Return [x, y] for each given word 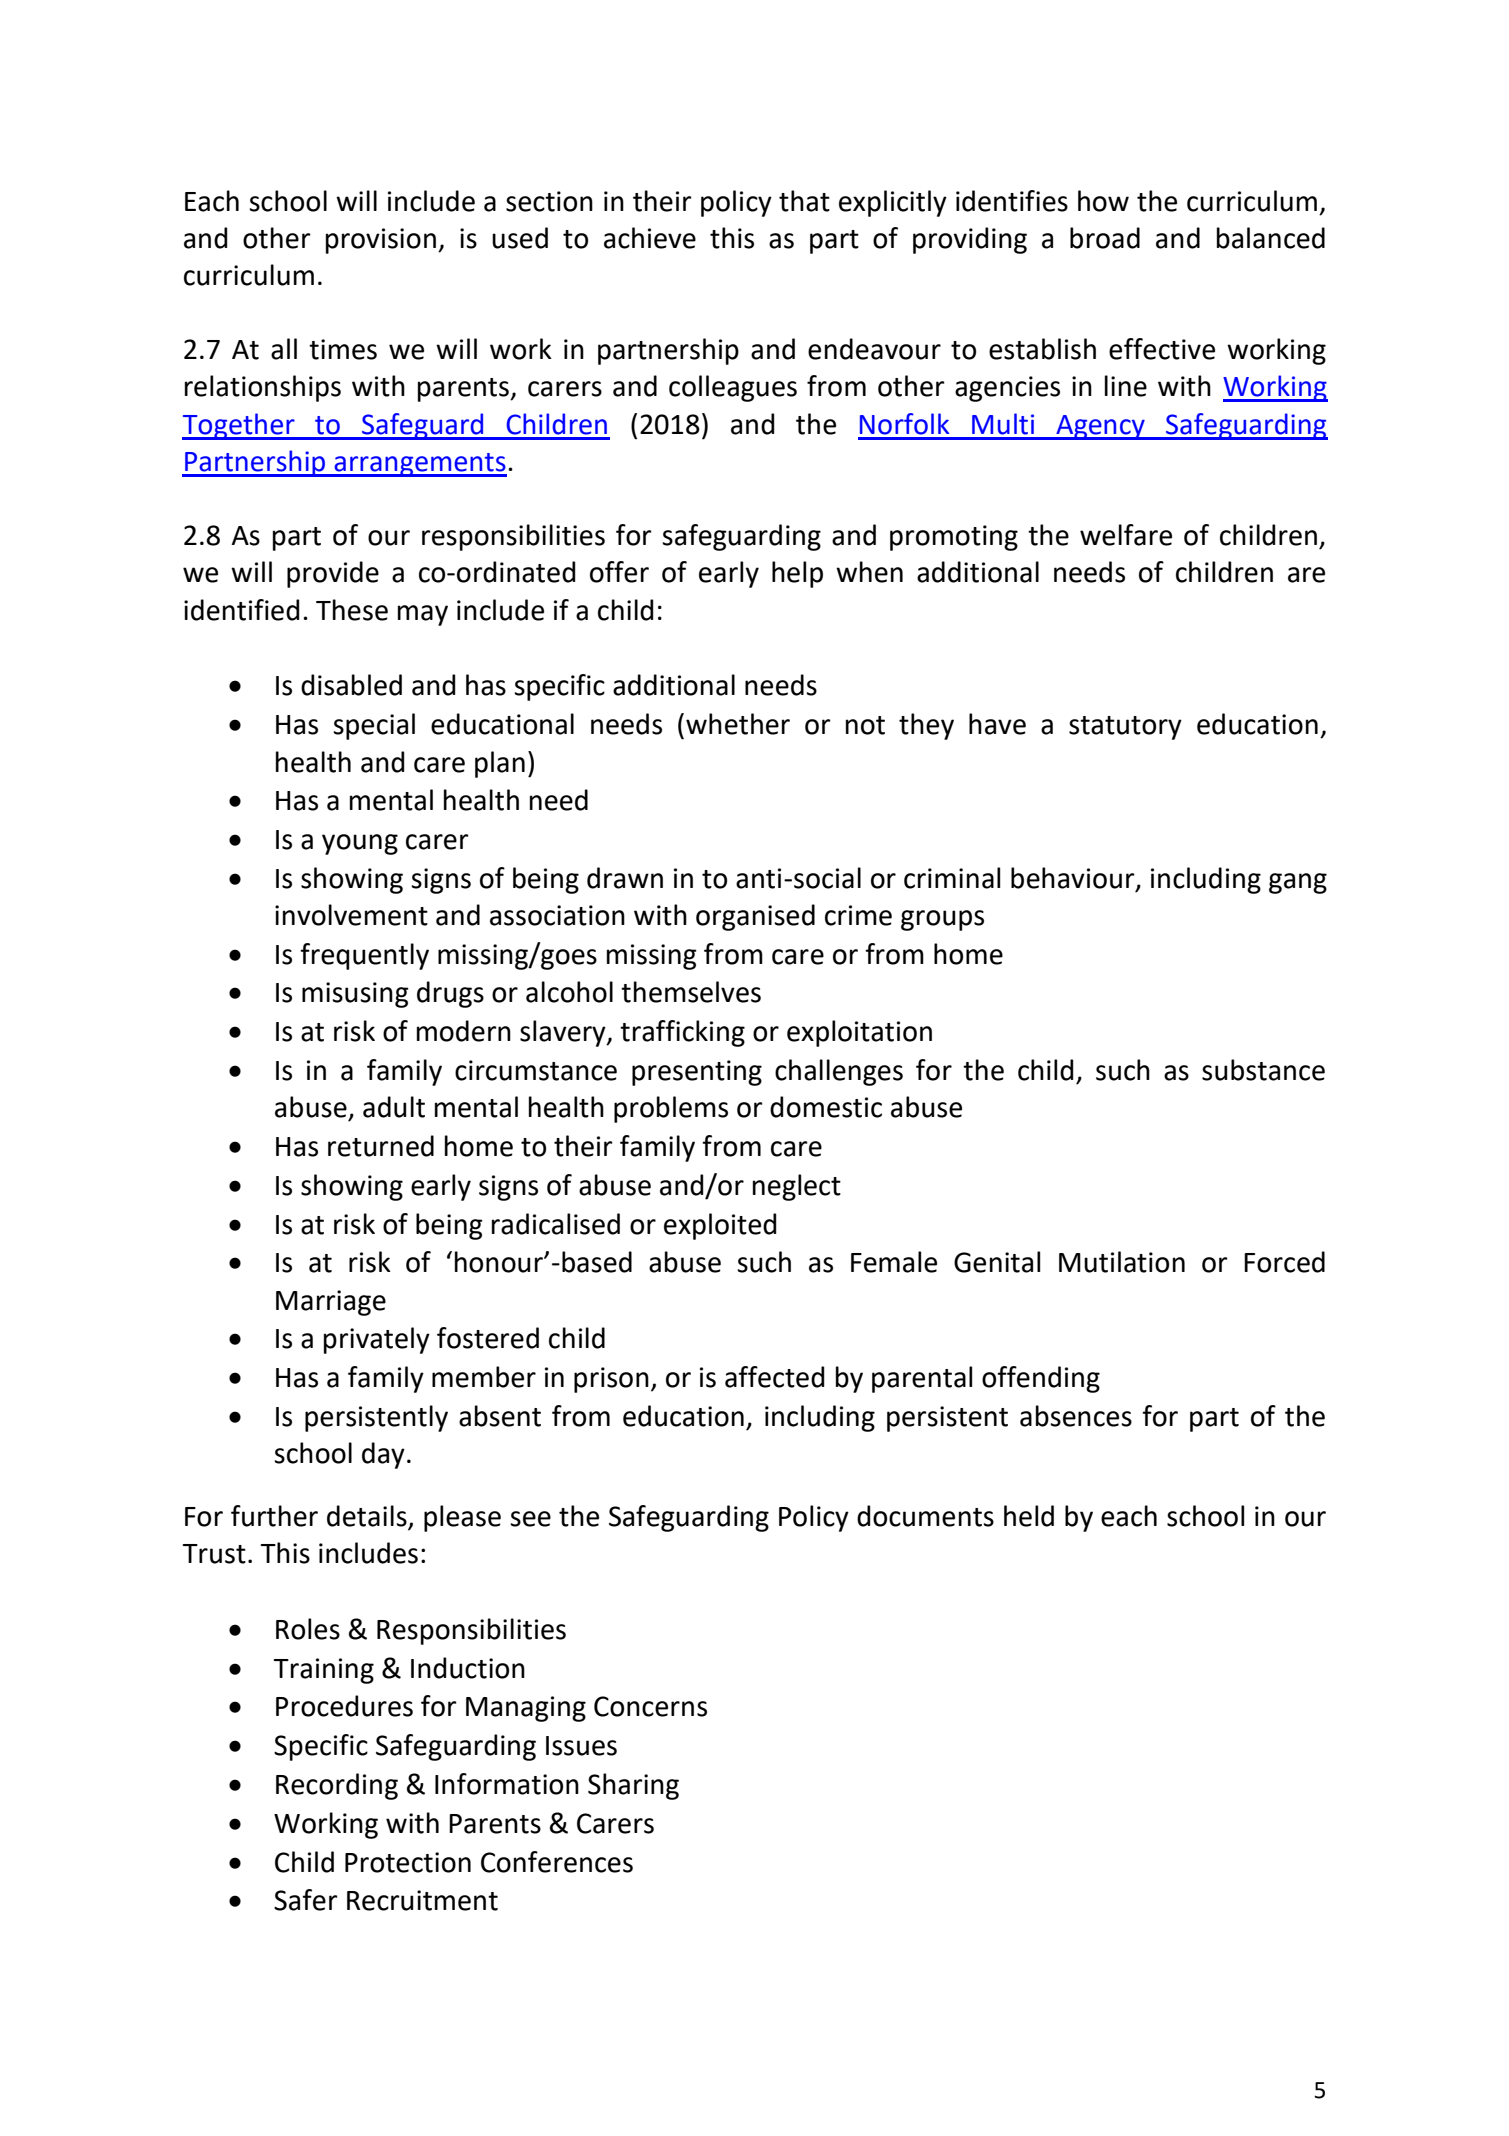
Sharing [633, 1786]
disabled [351, 685]
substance [1263, 1070]
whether [738, 724]
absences [1076, 1416]
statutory [1125, 728]
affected [775, 1377]
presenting [697, 1073]
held [1029, 1516]
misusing [355, 995]
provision [381, 241]
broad [1105, 238]
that [804, 201]
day [383, 1455]
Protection [408, 1862]
